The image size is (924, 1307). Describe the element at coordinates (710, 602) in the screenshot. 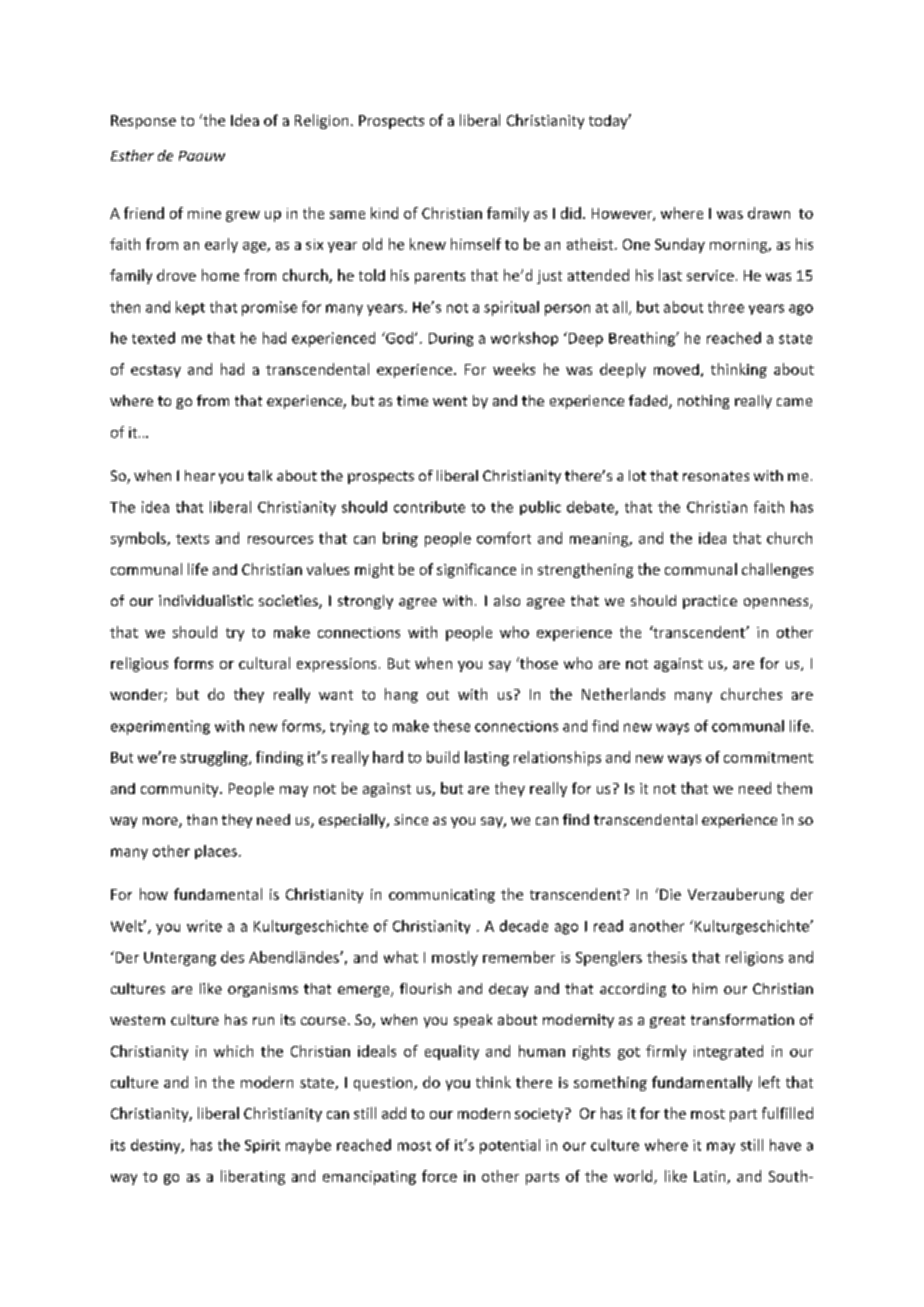

I see `practice` at that location.
